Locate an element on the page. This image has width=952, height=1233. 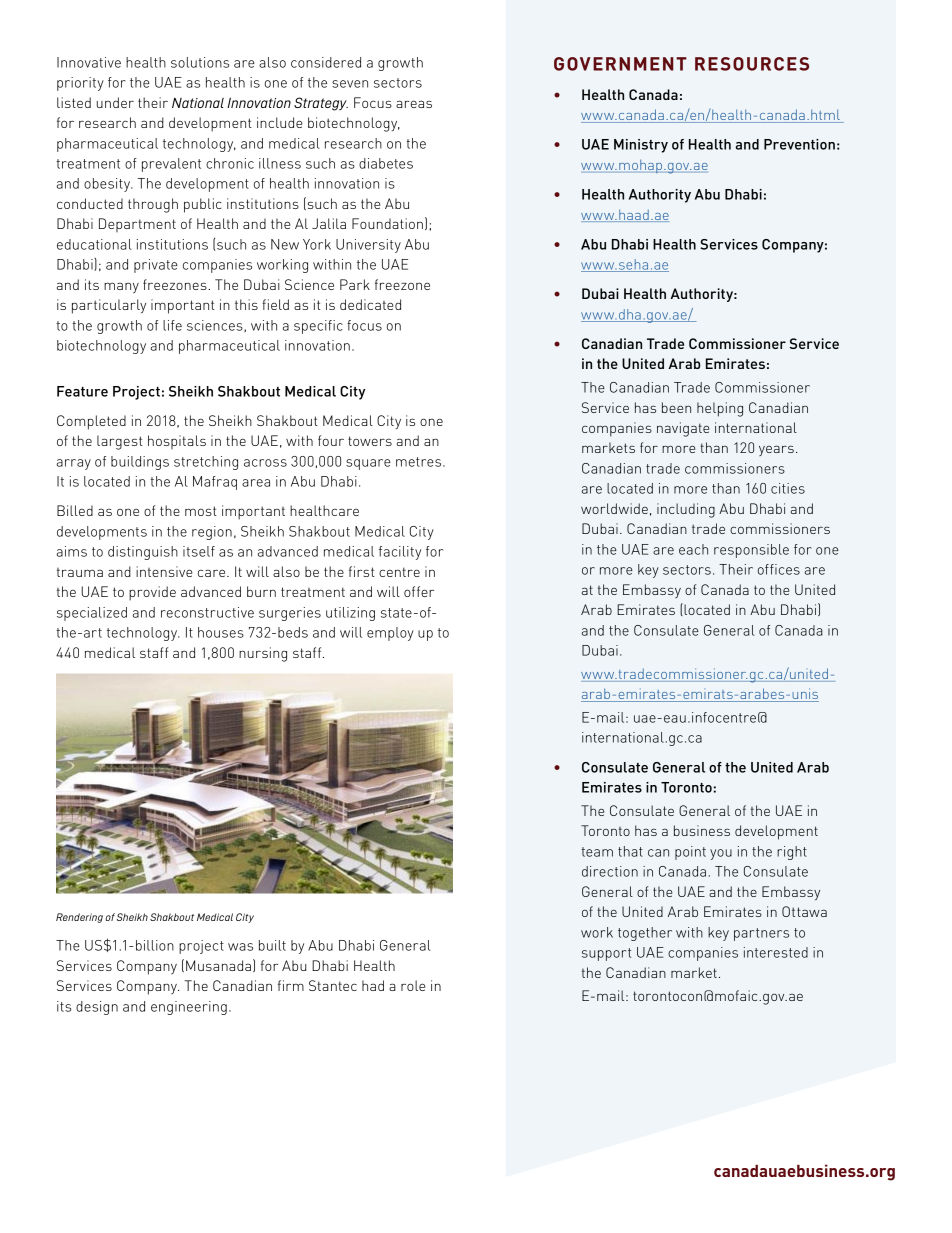
under is located at coordinates (115, 102).
